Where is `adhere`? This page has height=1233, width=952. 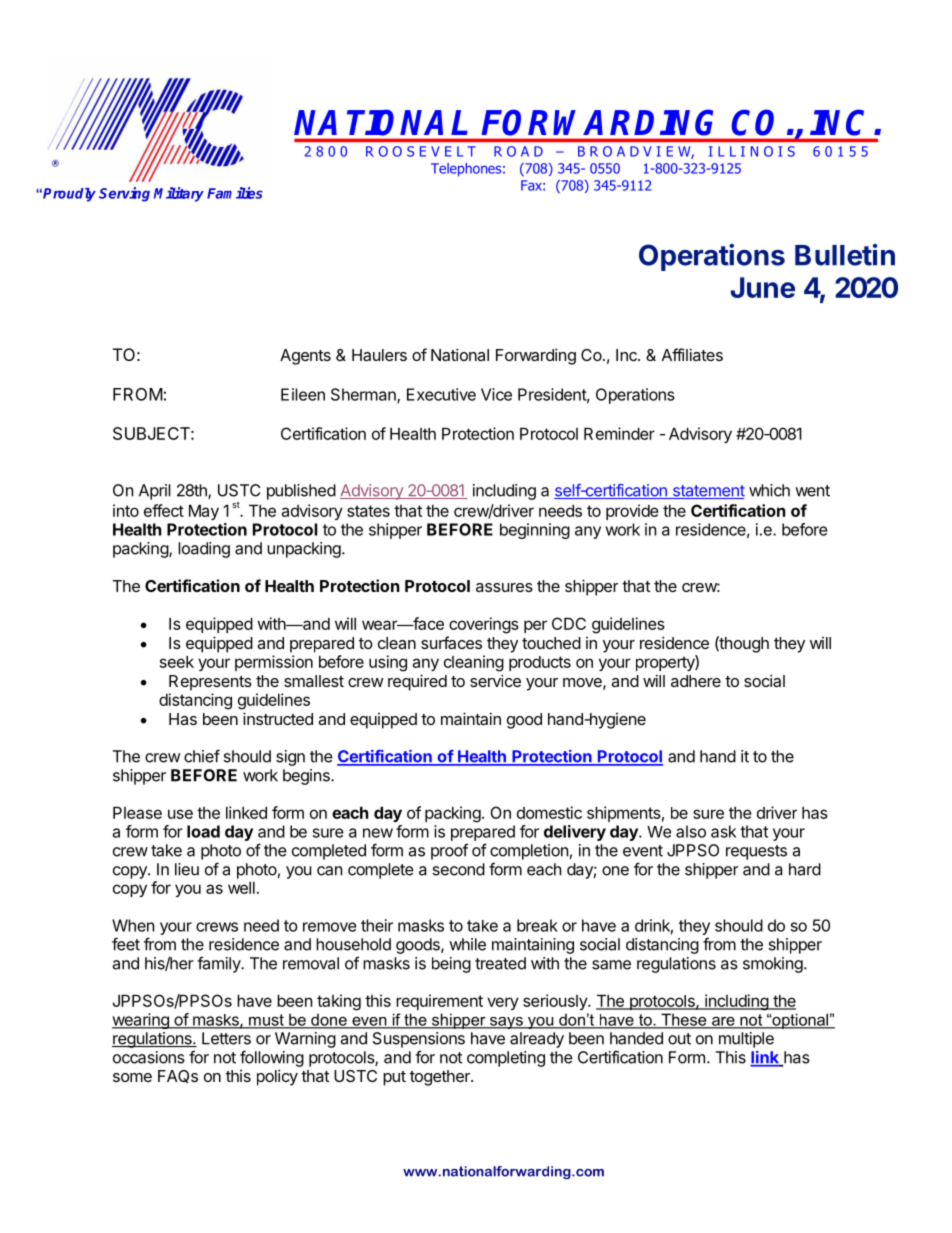
adhere is located at coordinates (696, 681).
